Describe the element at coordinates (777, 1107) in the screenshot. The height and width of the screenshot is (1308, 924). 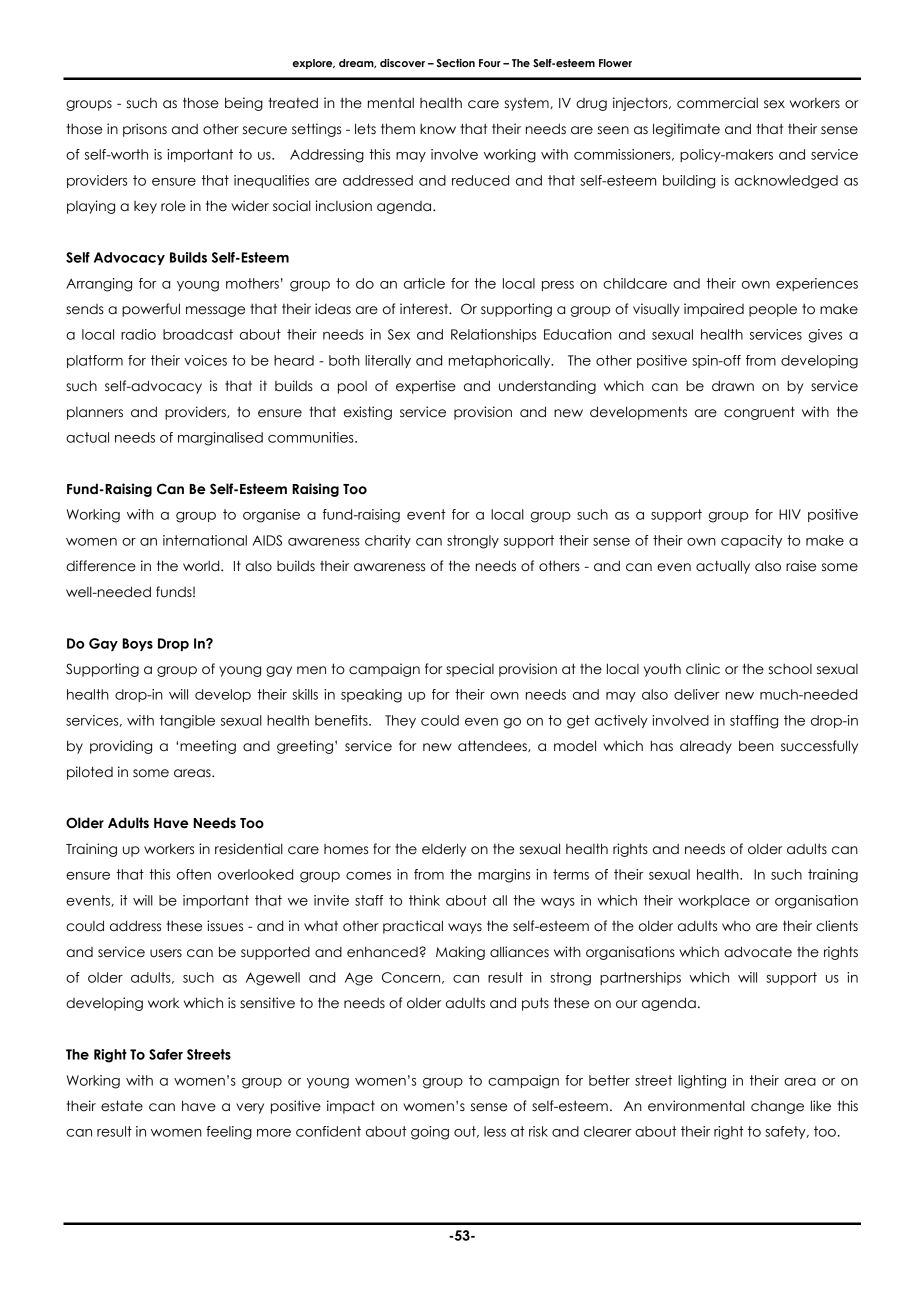
I see `change` at that location.
